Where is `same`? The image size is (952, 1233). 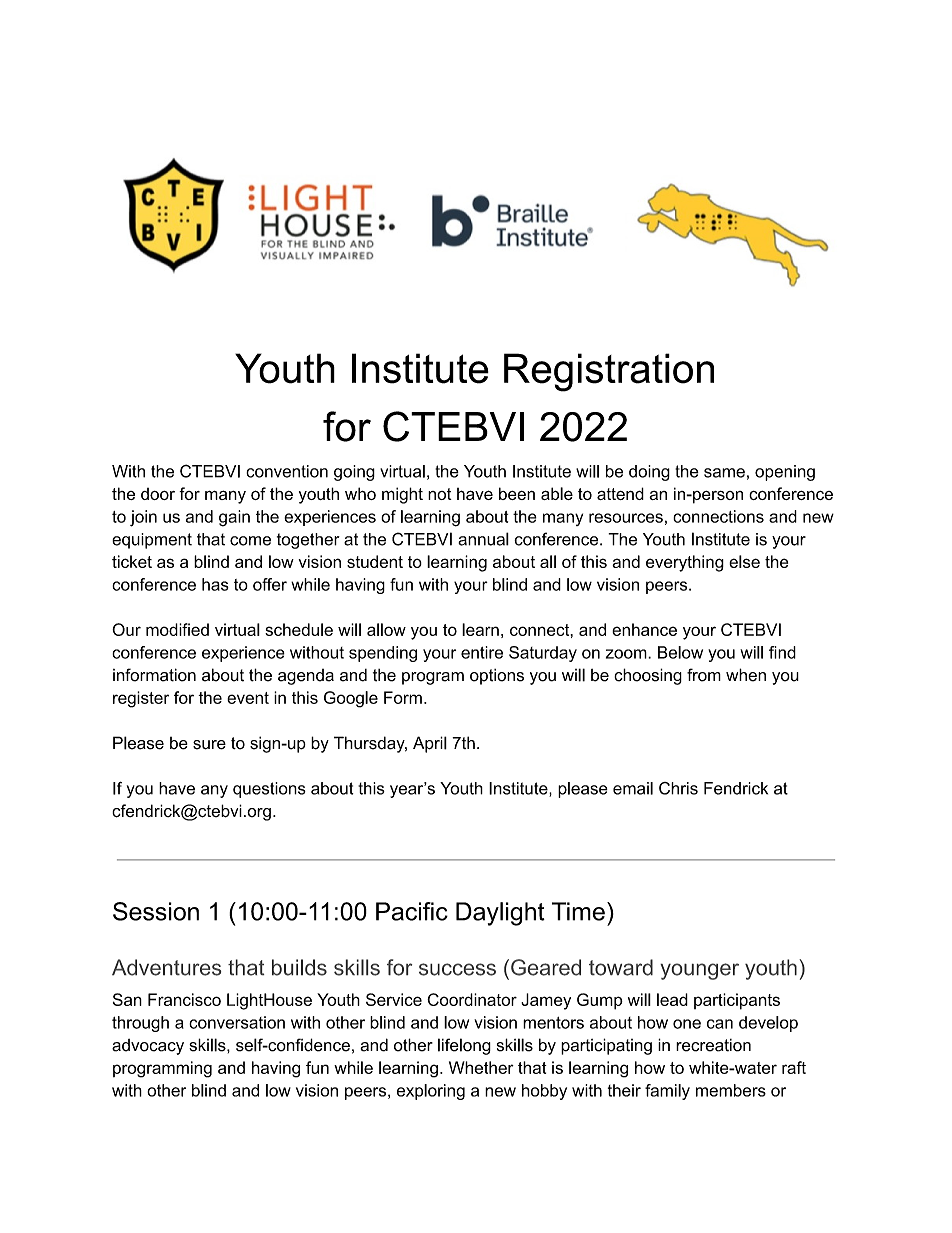 same is located at coordinates (724, 473).
